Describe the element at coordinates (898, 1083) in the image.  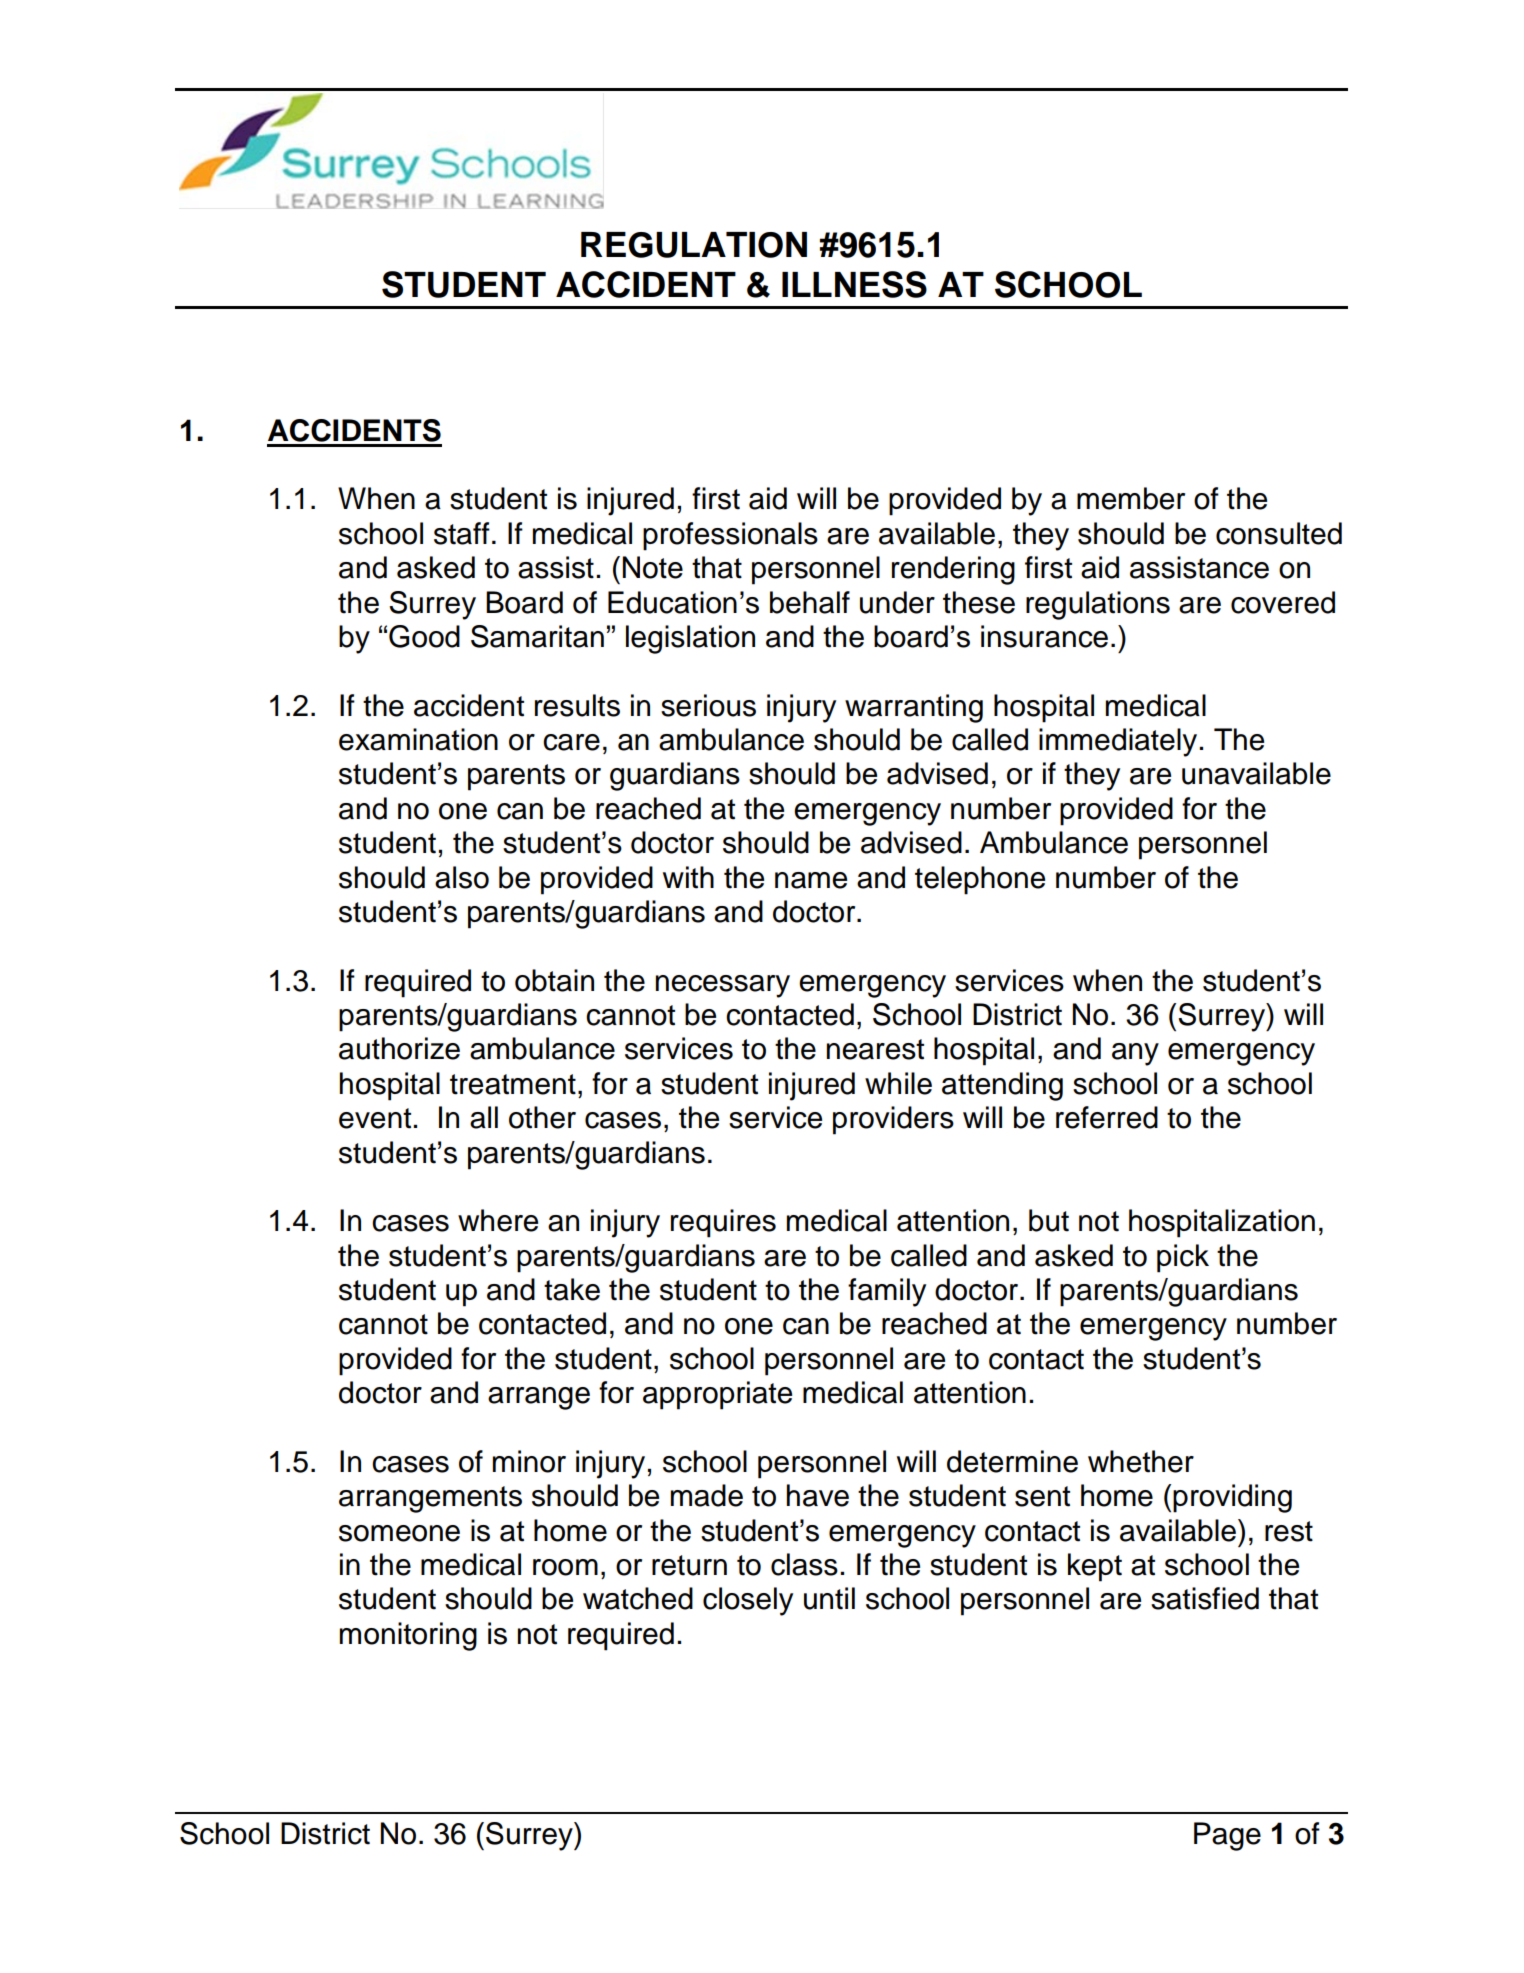
I see `while` at that location.
